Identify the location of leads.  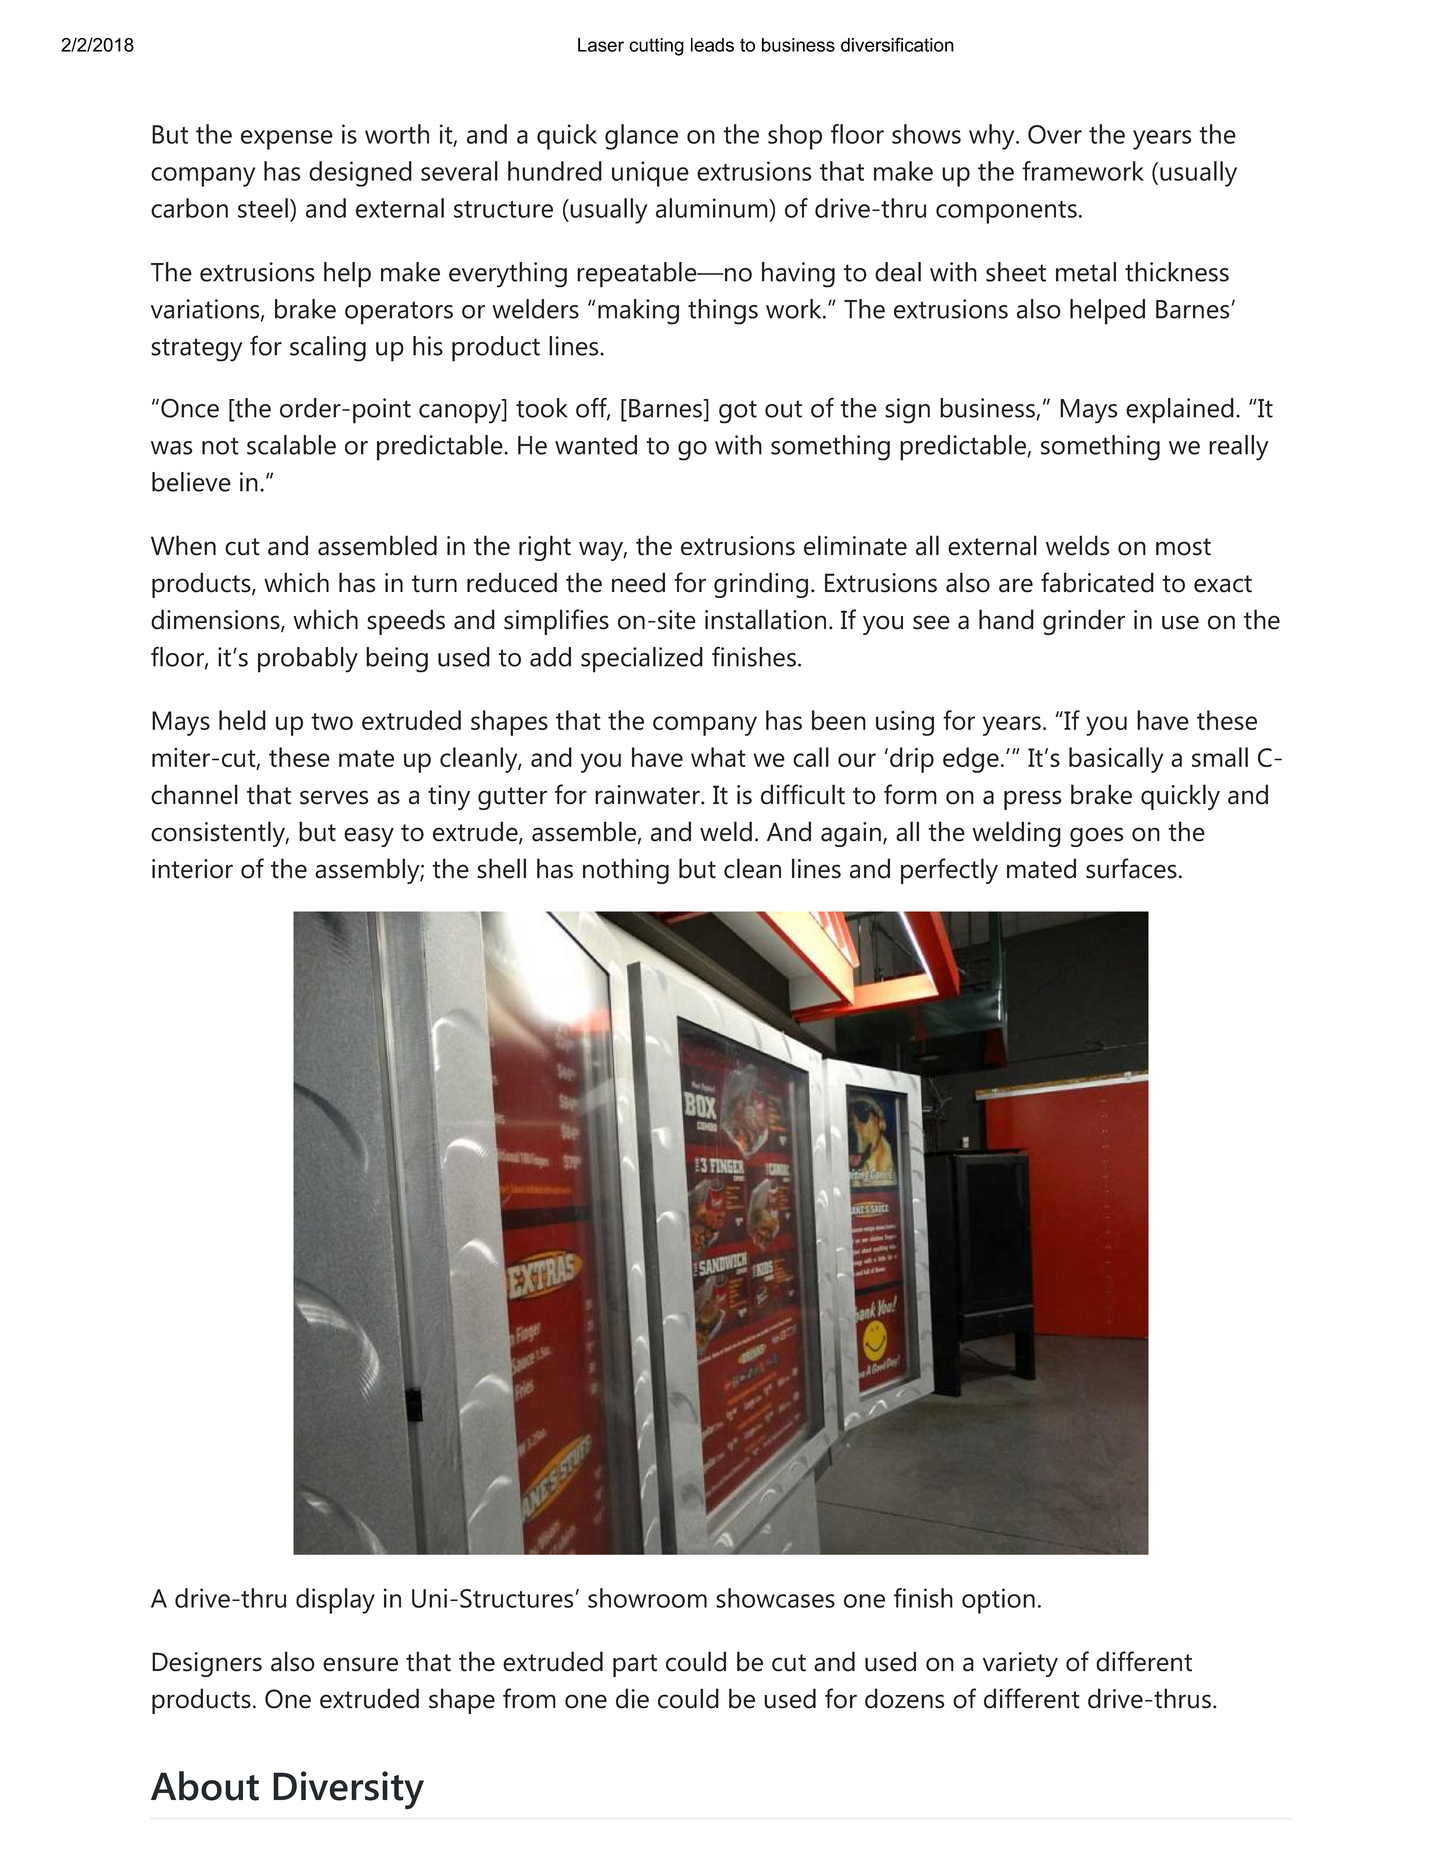
(712, 45).
